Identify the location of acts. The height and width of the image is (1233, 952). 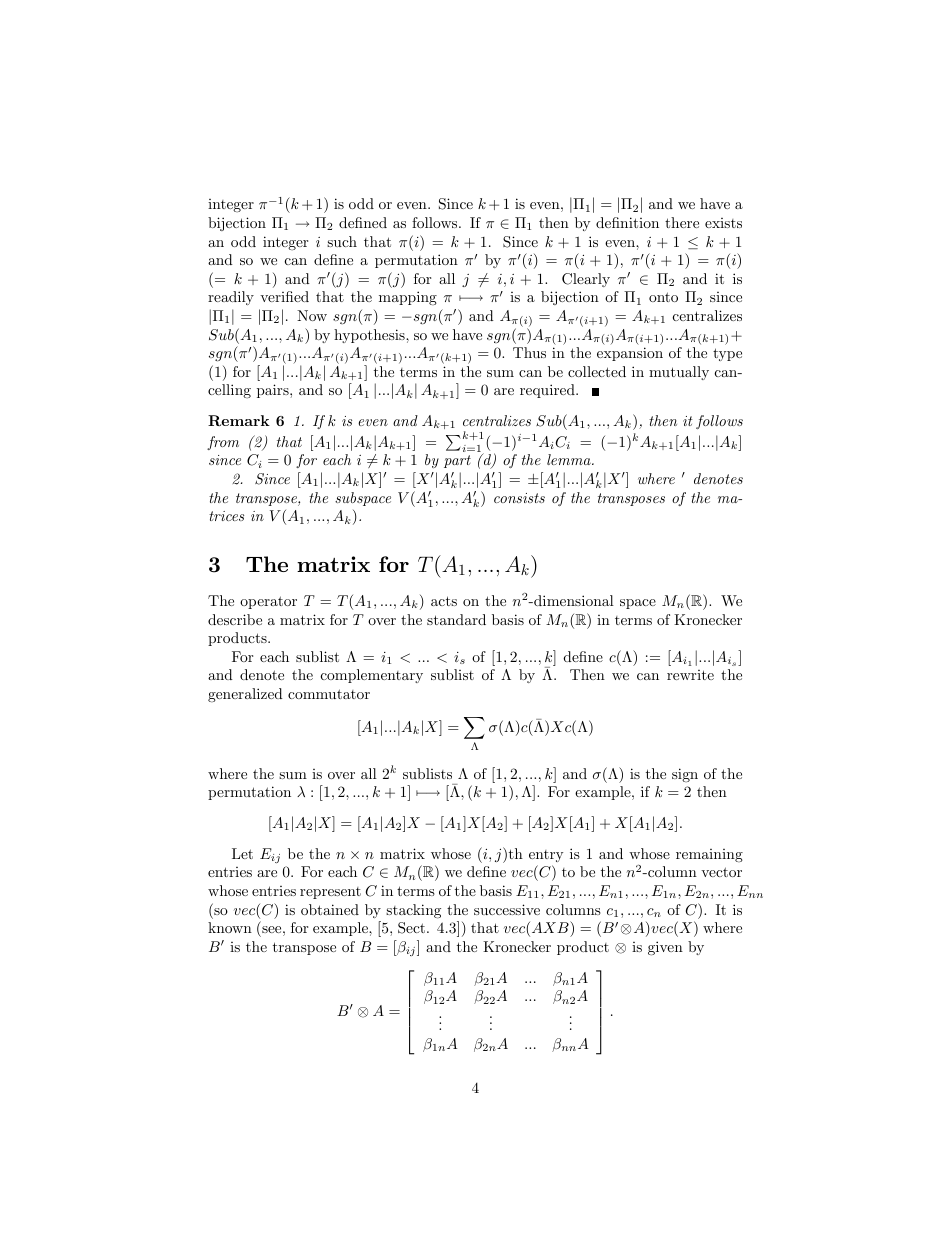
(444, 601).
